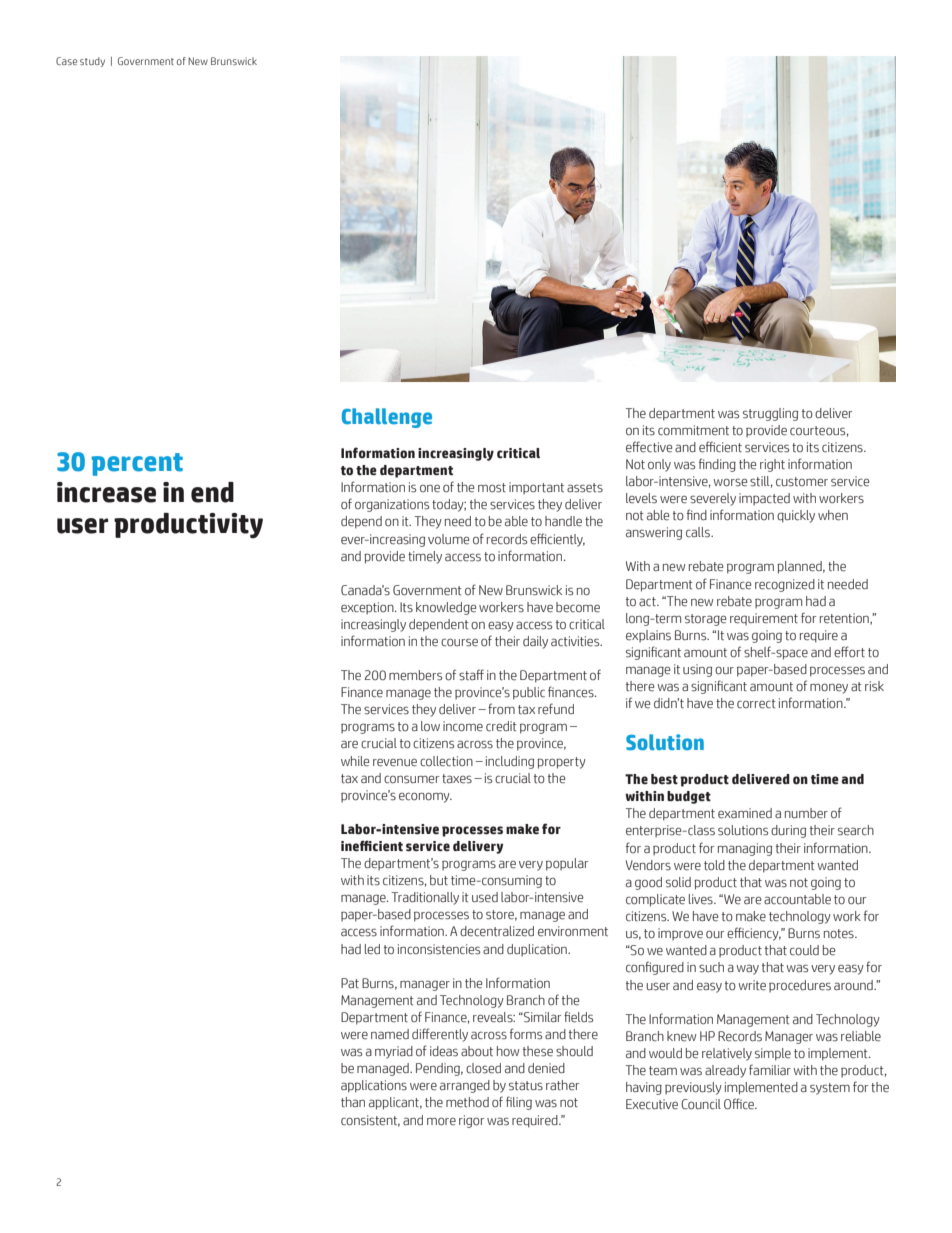 Image resolution: width=952 pixels, height=1233 pixels. Describe the element at coordinates (106, 492) in the screenshot. I see `increase` at that location.
